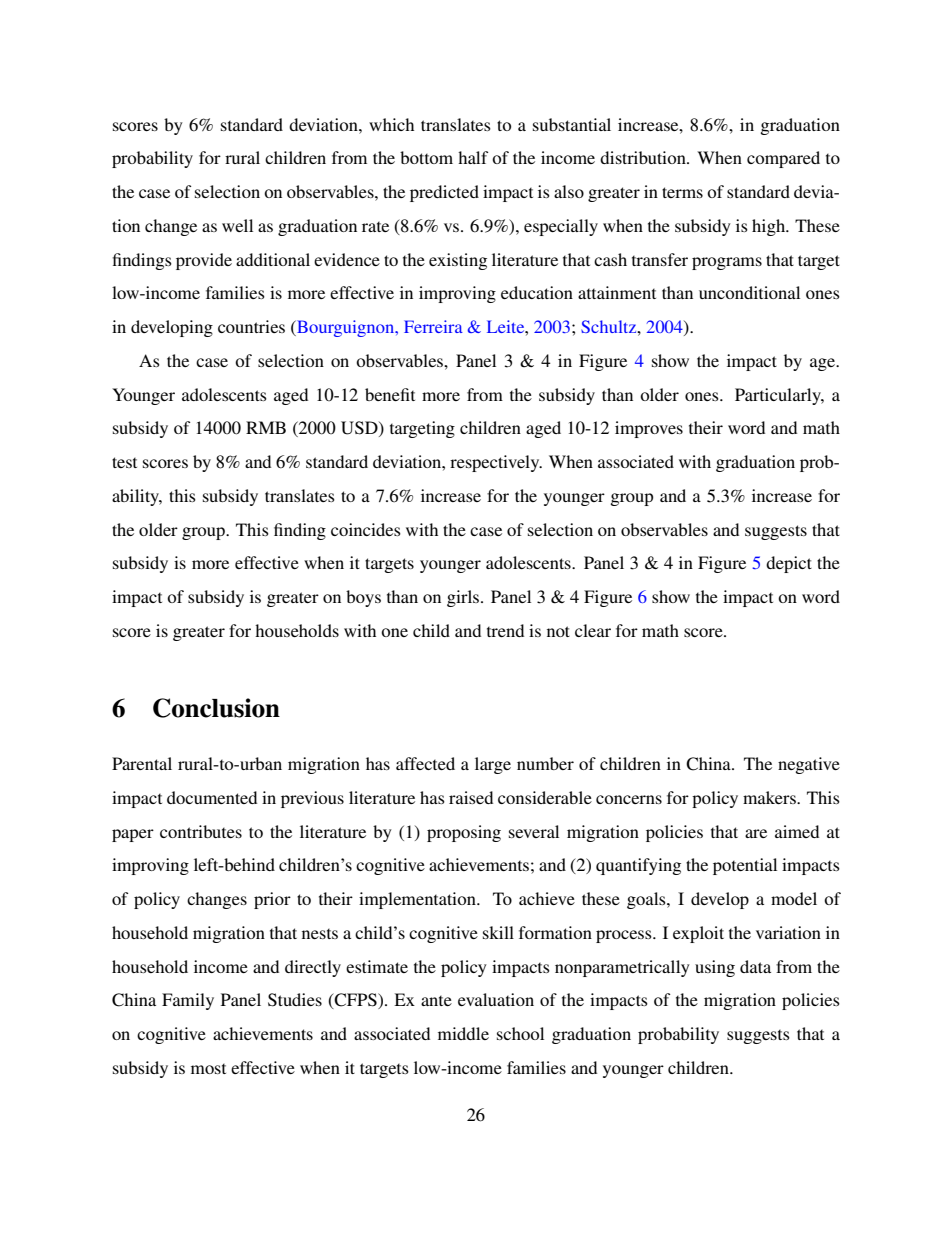 Image resolution: width=952 pixels, height=1233 pixels. Describe the element at coordinates (783, 159) in the page. I see `compared` at that location.
